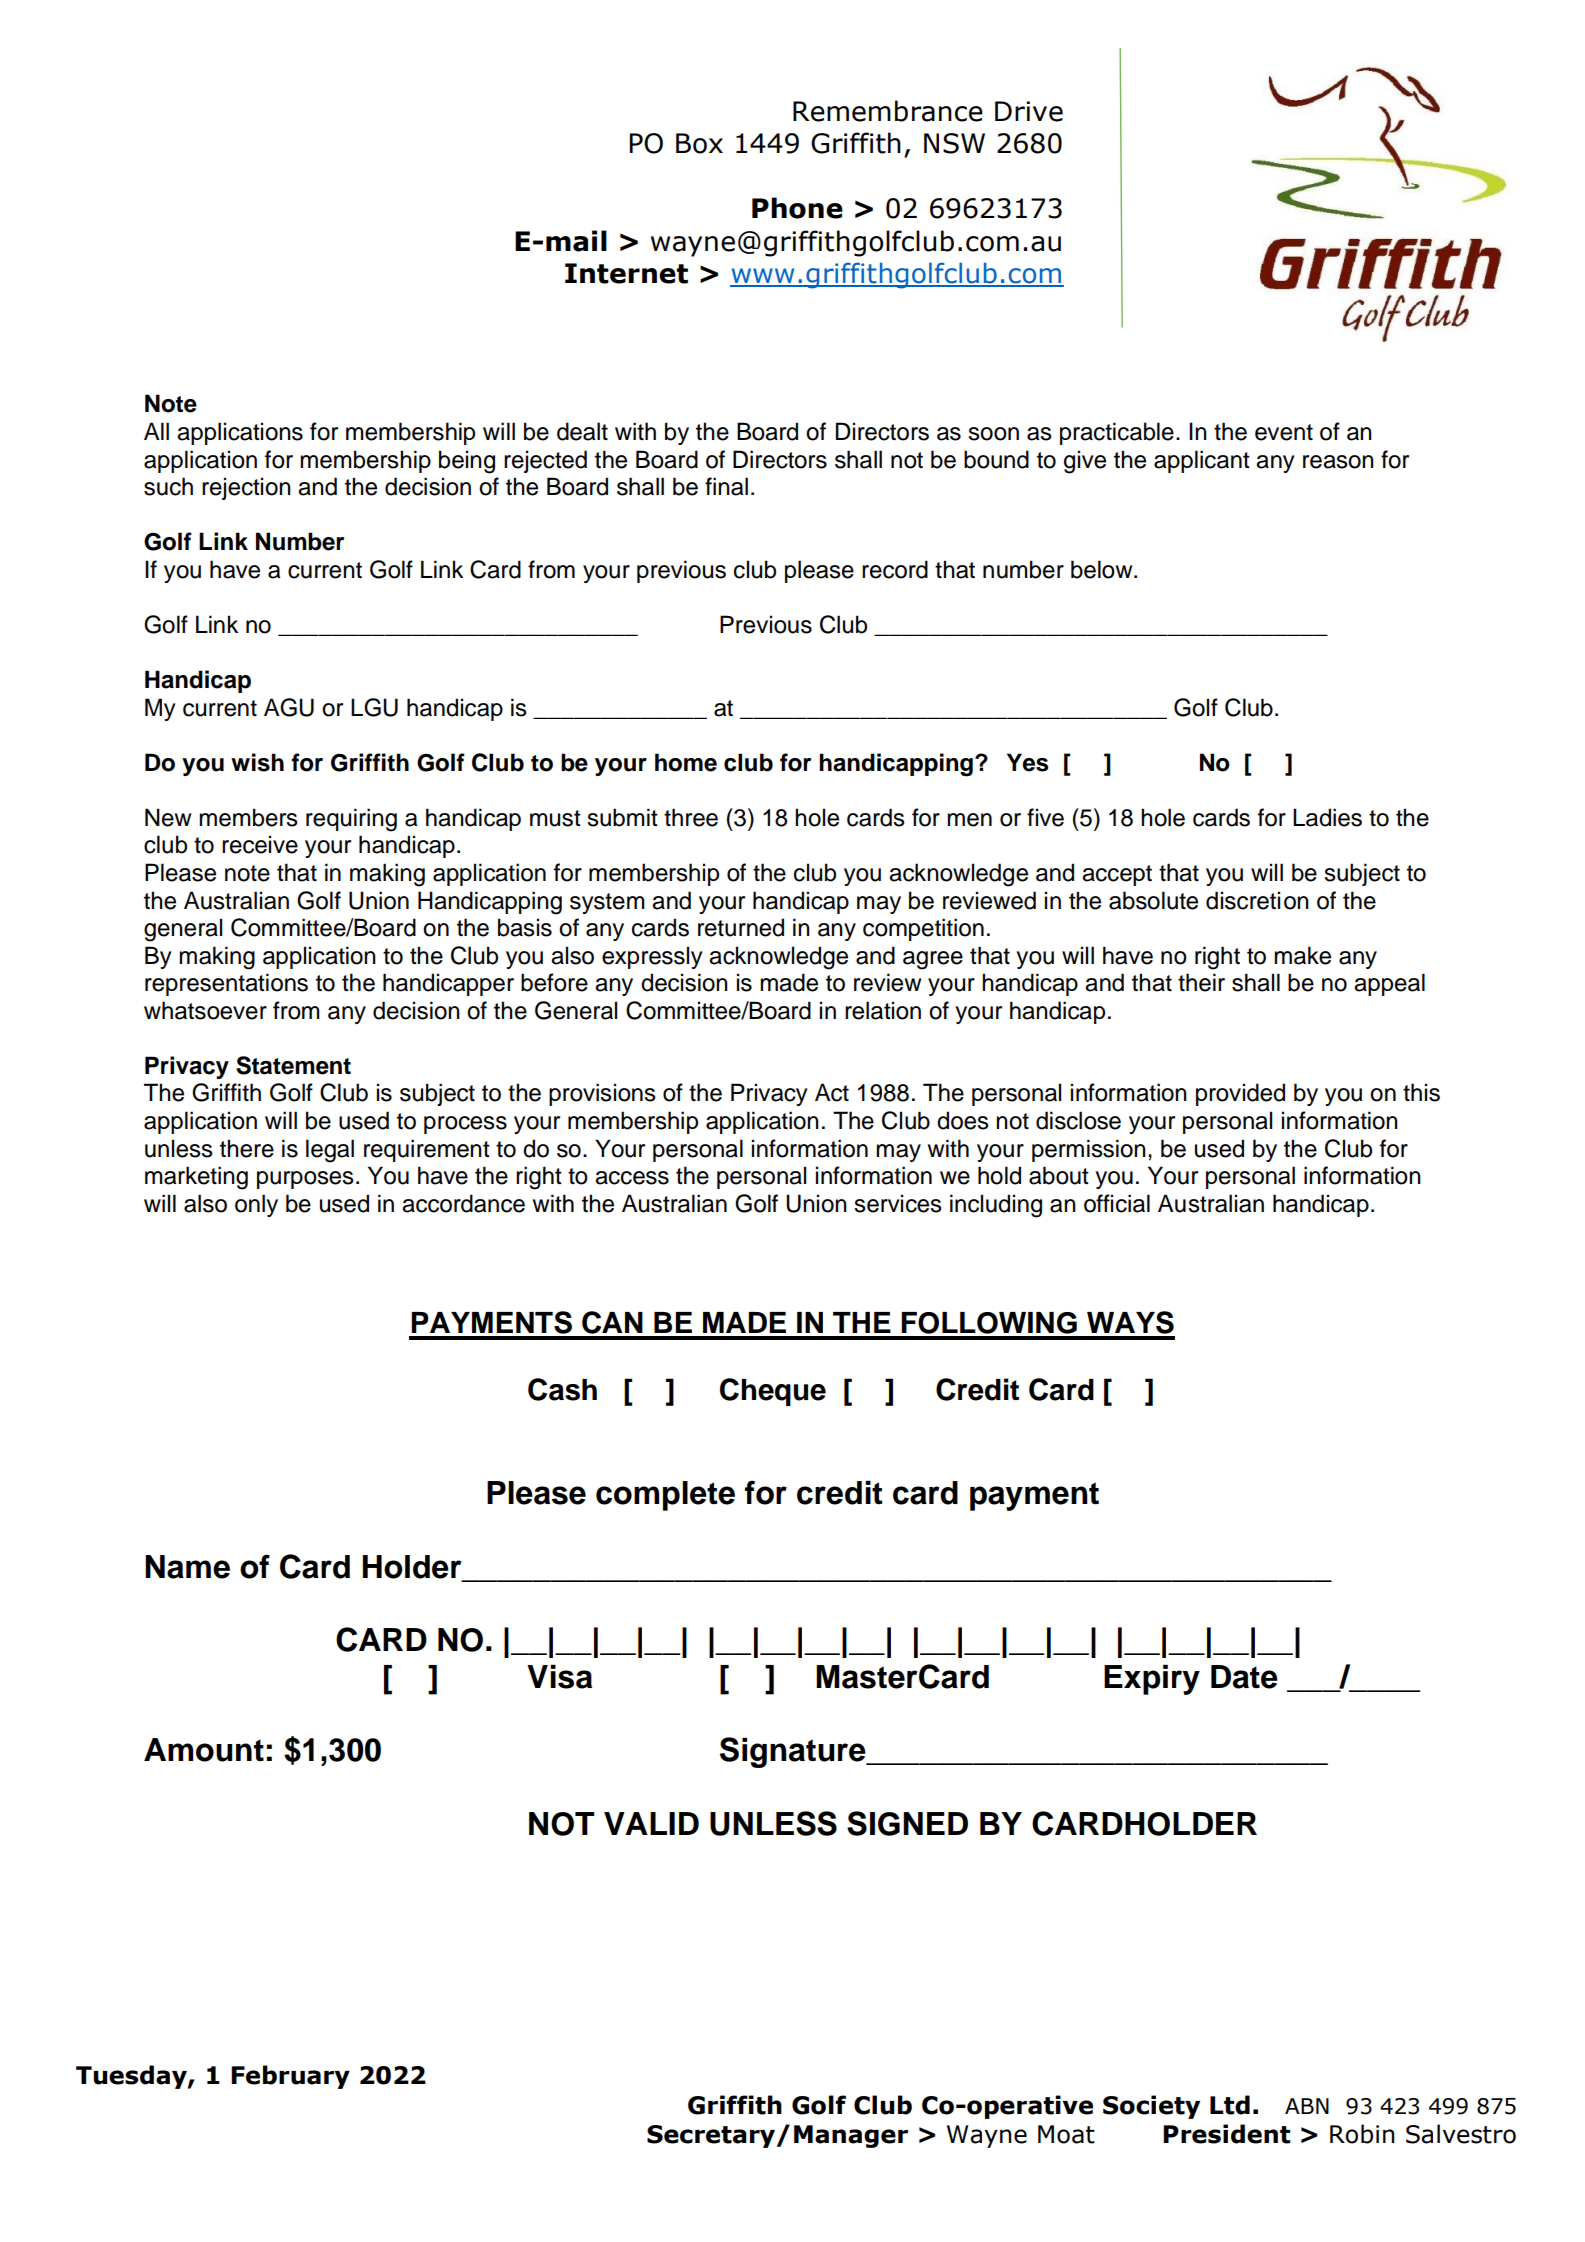 This screenshot has width=1585, height=2242. I want to click on Moat, so click(1066, 2134).
